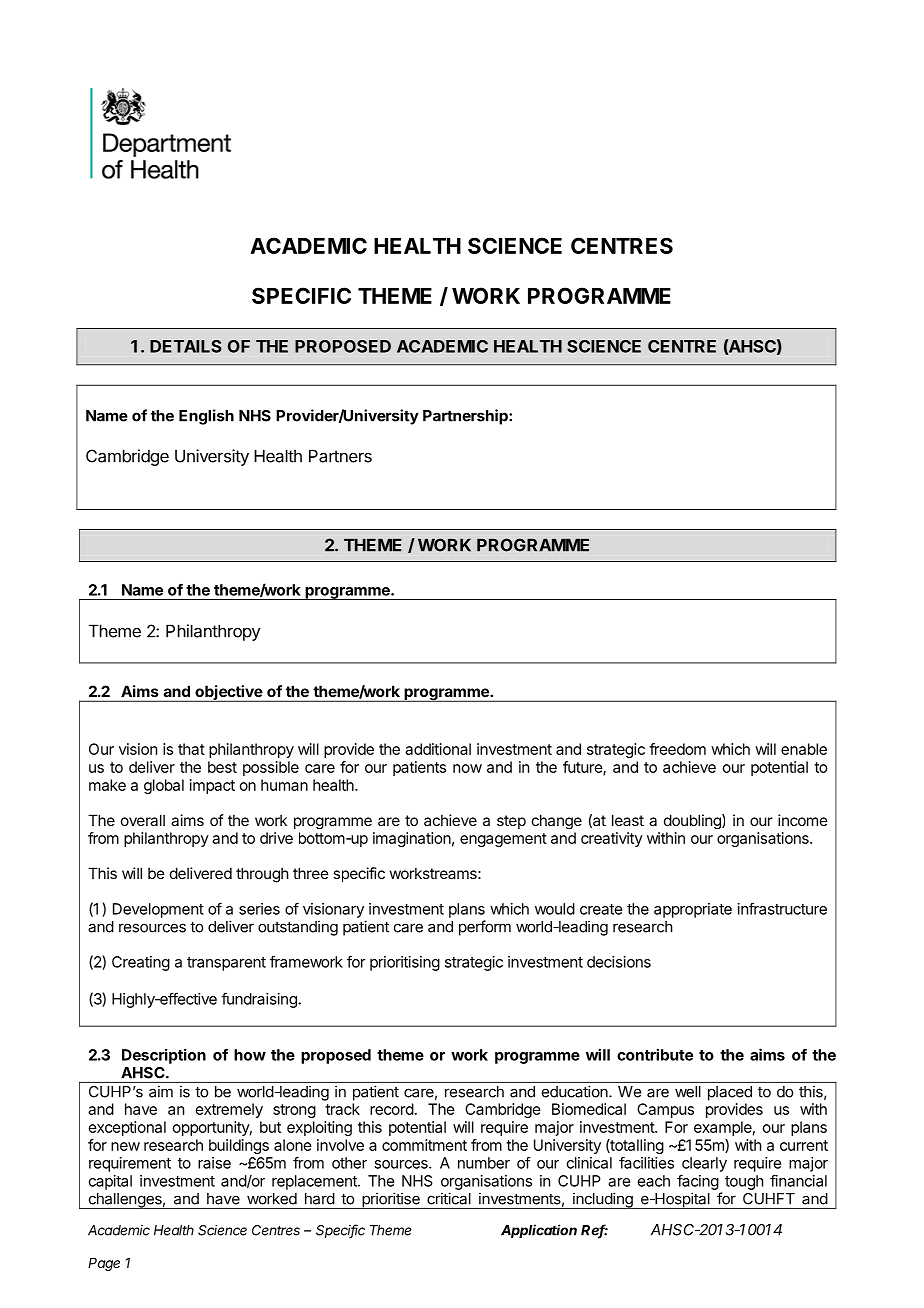 This screenshot has height=1308, width=924. Describe the element at coordinates (438, 749) in the screenshot. I see `additional` at that location.
